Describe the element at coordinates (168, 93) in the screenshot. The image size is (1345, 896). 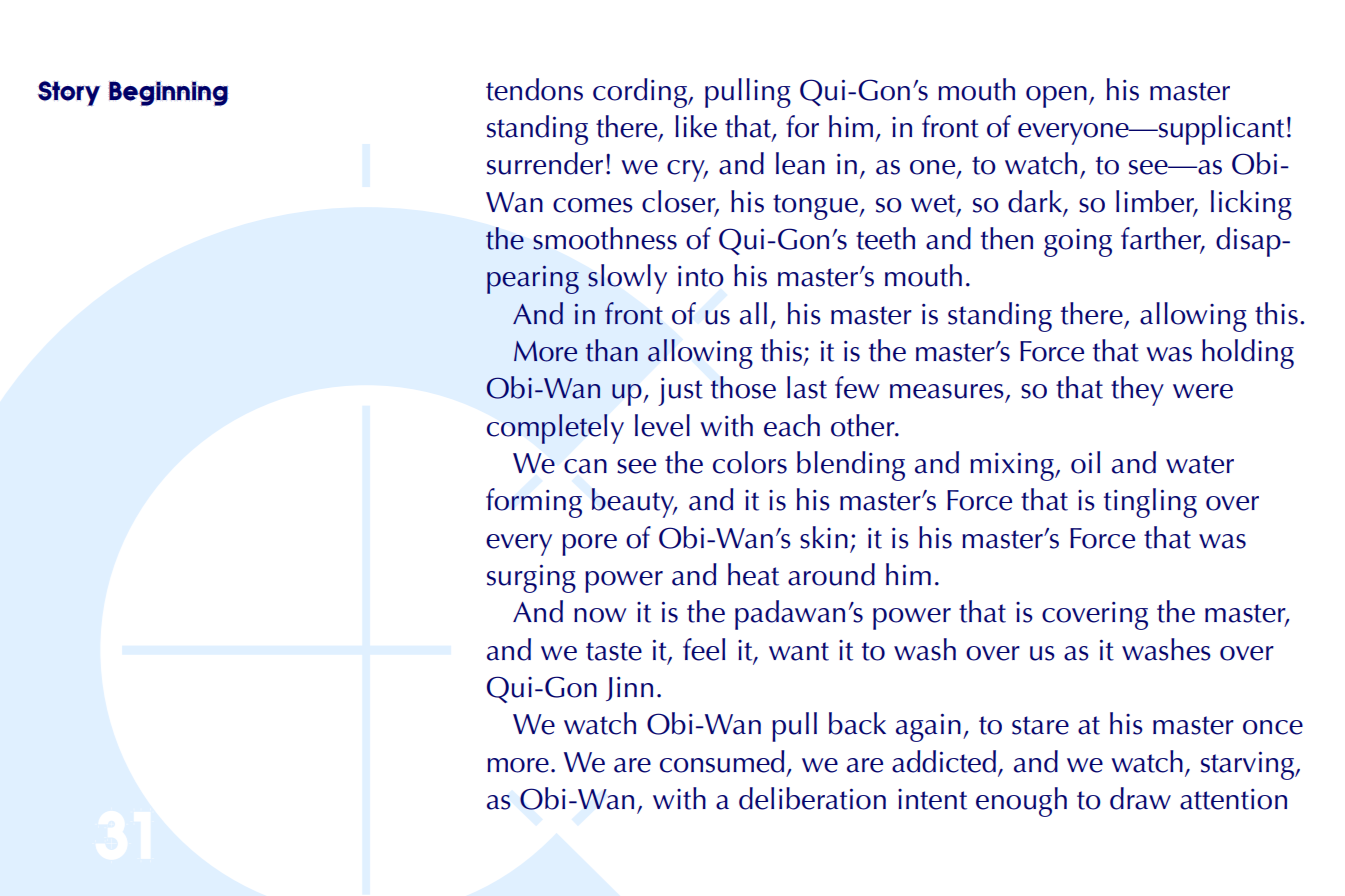
I see `Beginning` at that location.
